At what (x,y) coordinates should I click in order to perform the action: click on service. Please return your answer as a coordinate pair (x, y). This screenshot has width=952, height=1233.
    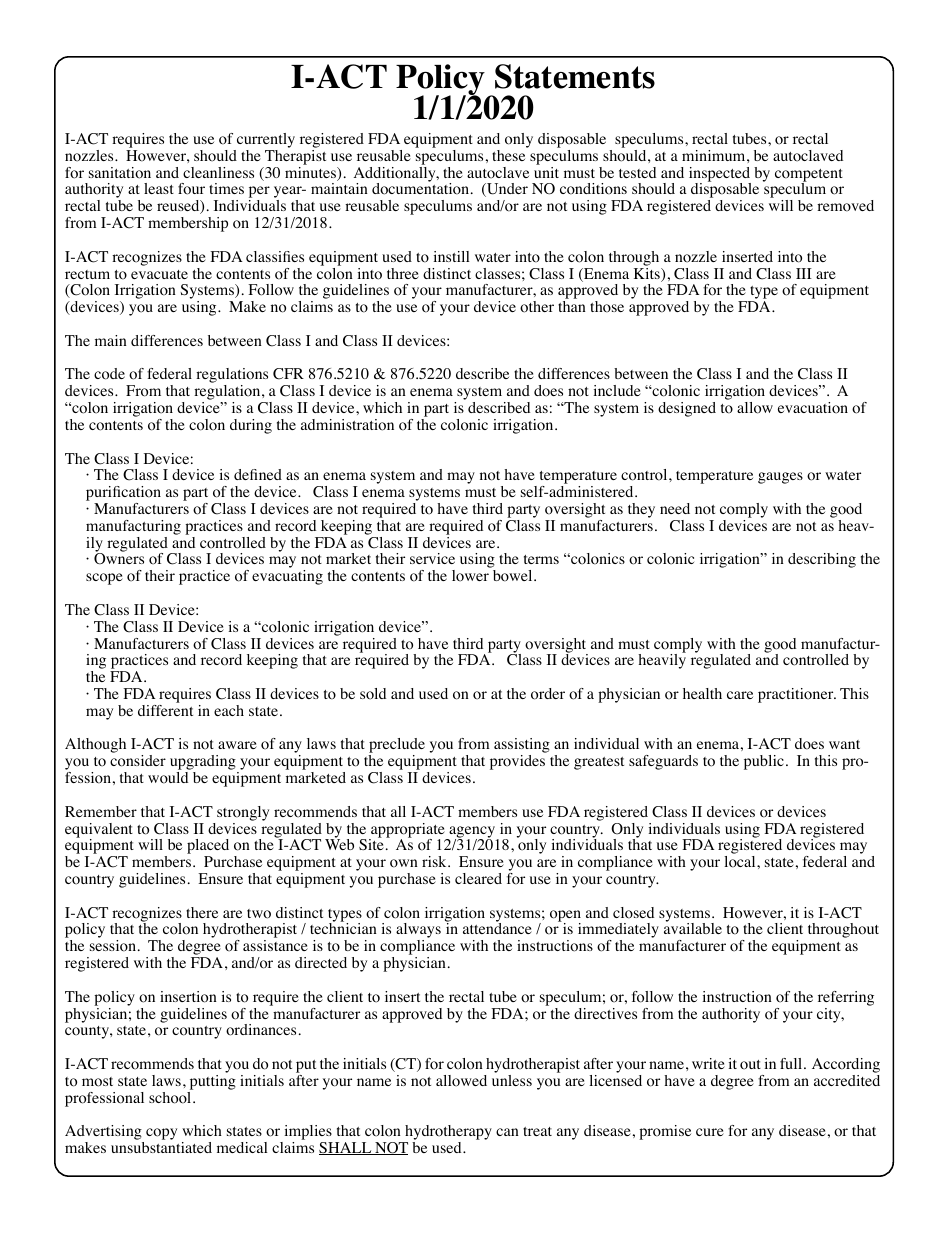
    Looking at the image, I should click on (432, 558).
